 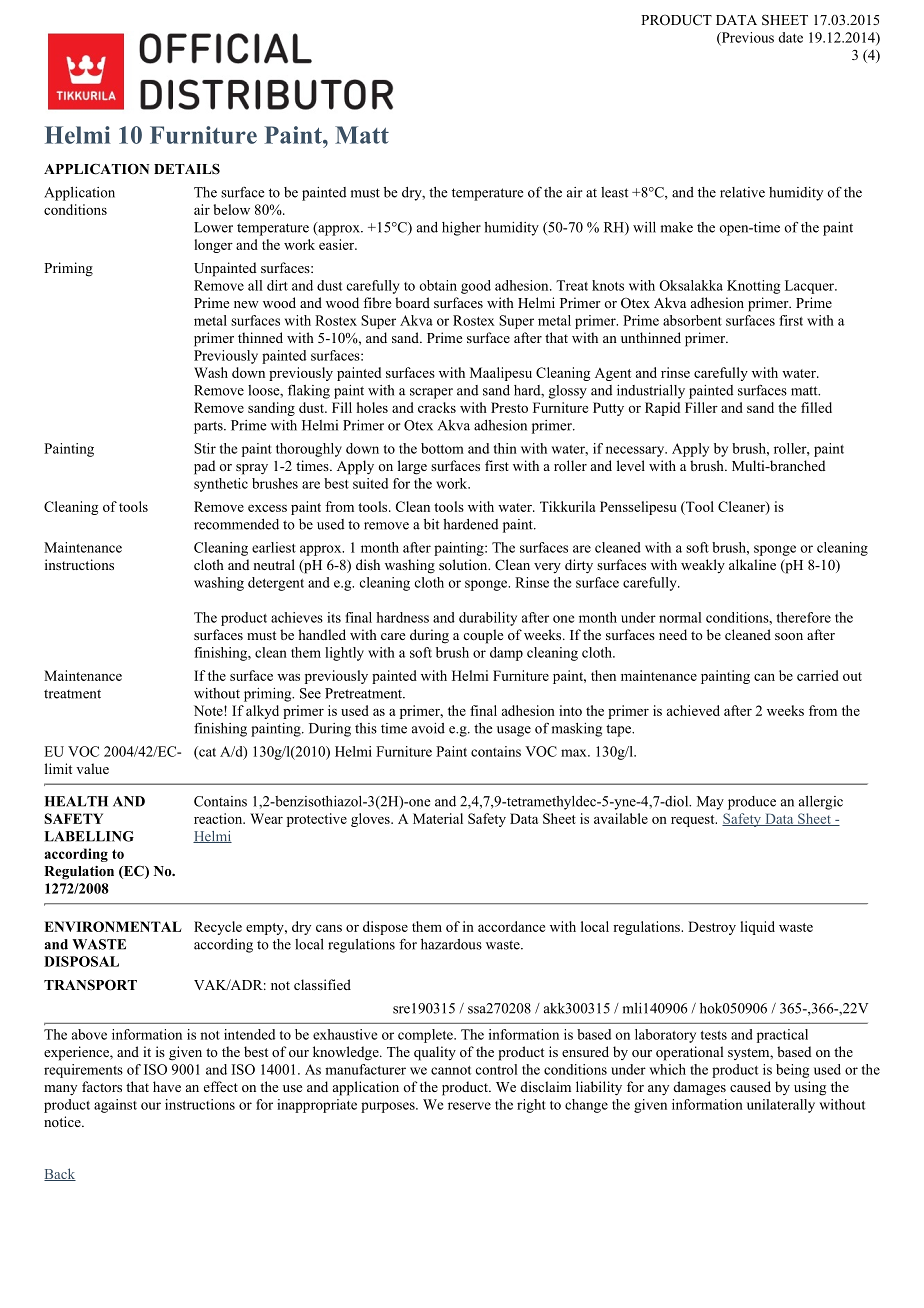 What do you see at coordinates (469, 1106) in the screenshot?
I see `reserve` at bounding box center [469, 1106].
